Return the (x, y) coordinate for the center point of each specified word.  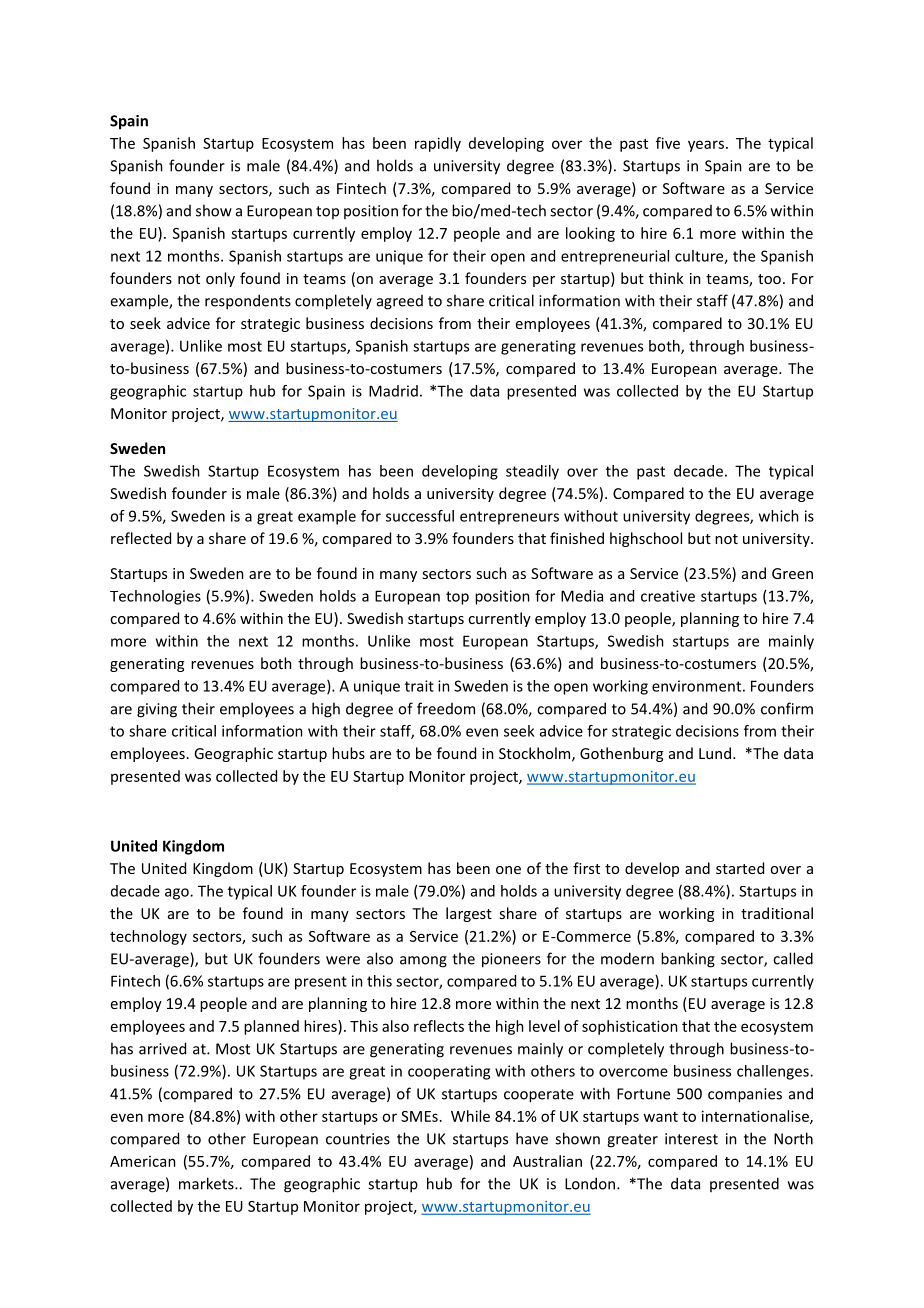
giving (157, 710)
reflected (141, 538)
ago (178, 894)
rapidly (438, 144)
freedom (446, 708)
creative (668, 596)
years (707, 146)
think (666, 278)
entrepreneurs (509, 518)
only (220, 279)
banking (688, 960)
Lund (715, 753)
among (423, 962)
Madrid (393, 391)
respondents (248, 302)
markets (207, 1183)
